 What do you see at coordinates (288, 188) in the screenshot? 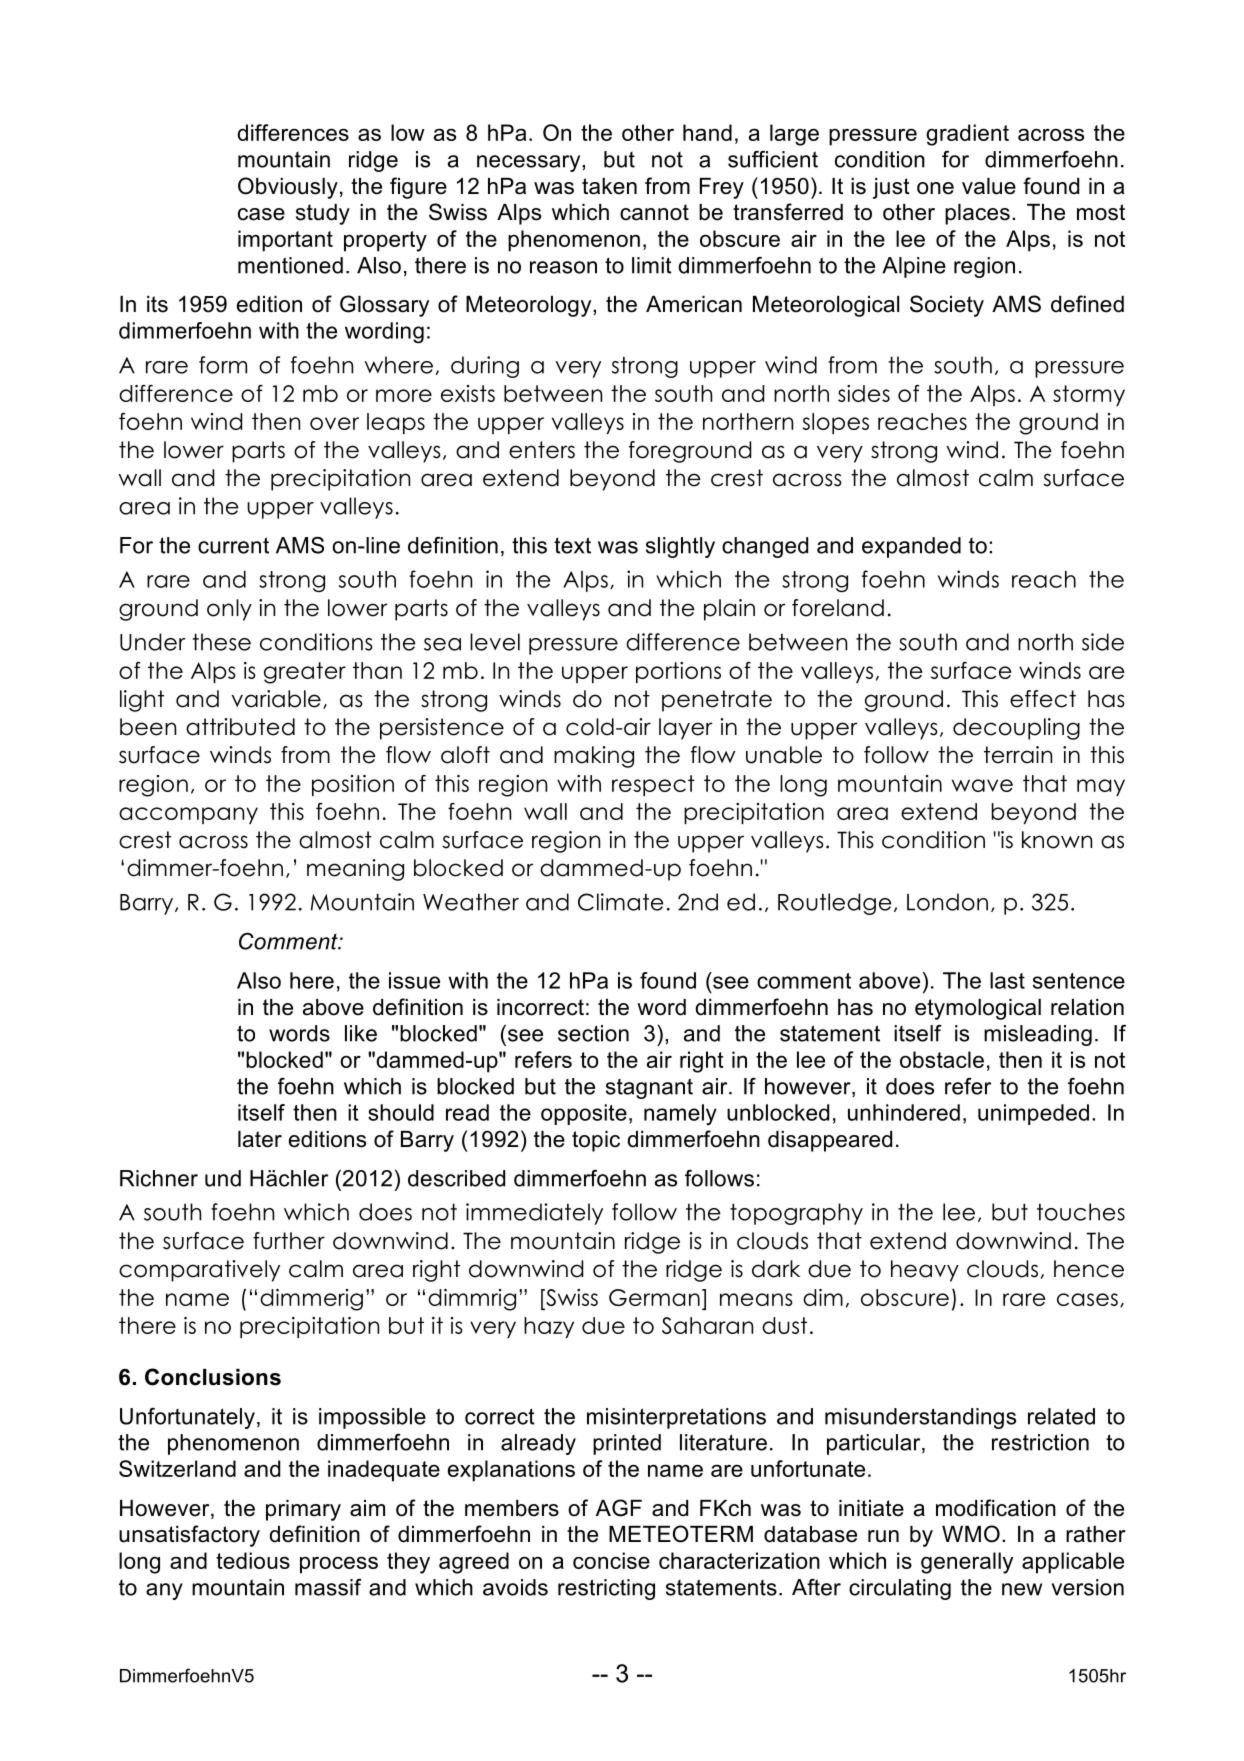
I see `Obviously` at bounding box center [288, 188].
